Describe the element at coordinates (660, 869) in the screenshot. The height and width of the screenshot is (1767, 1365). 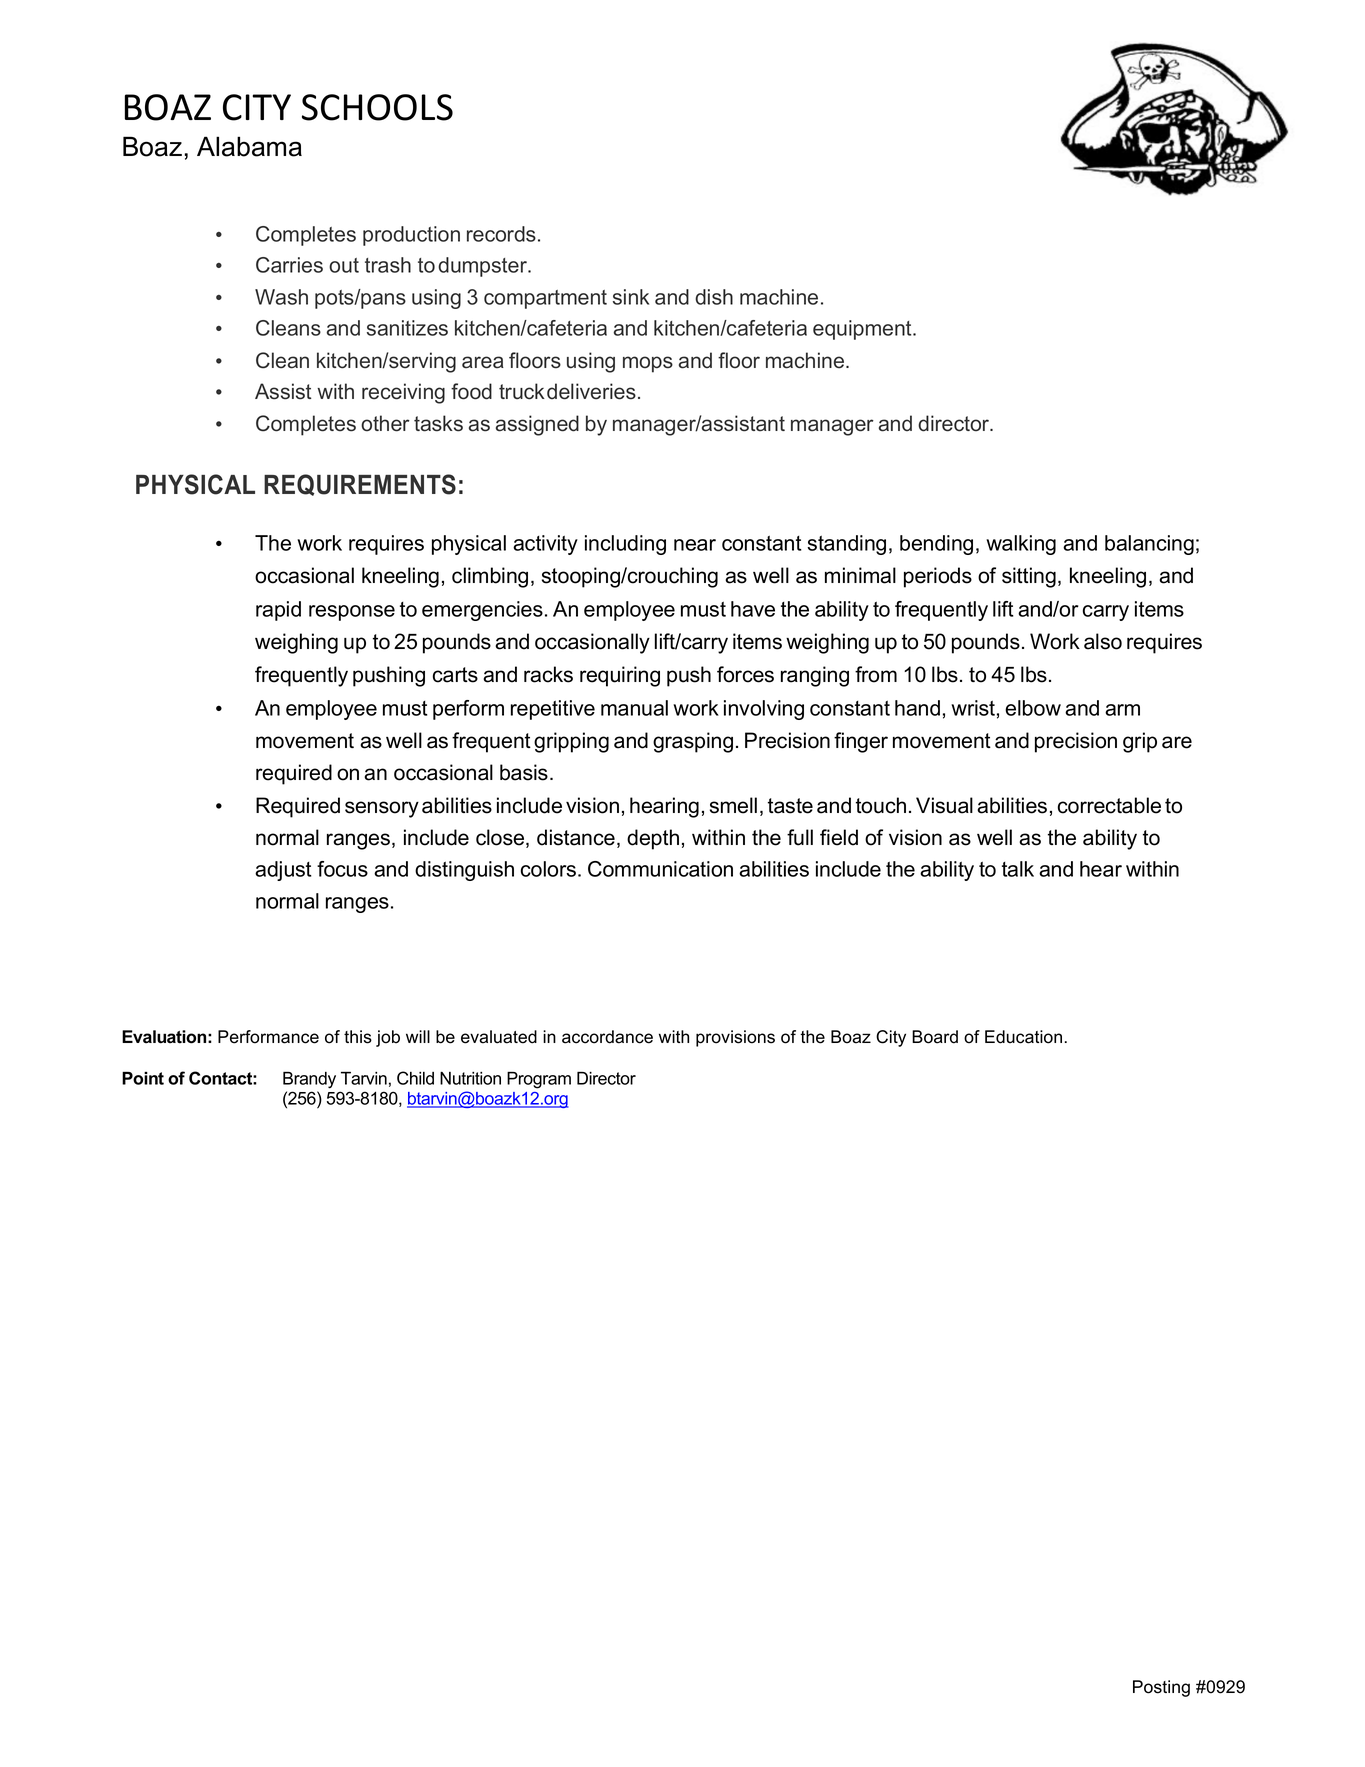
I see `Communication` at that location.
